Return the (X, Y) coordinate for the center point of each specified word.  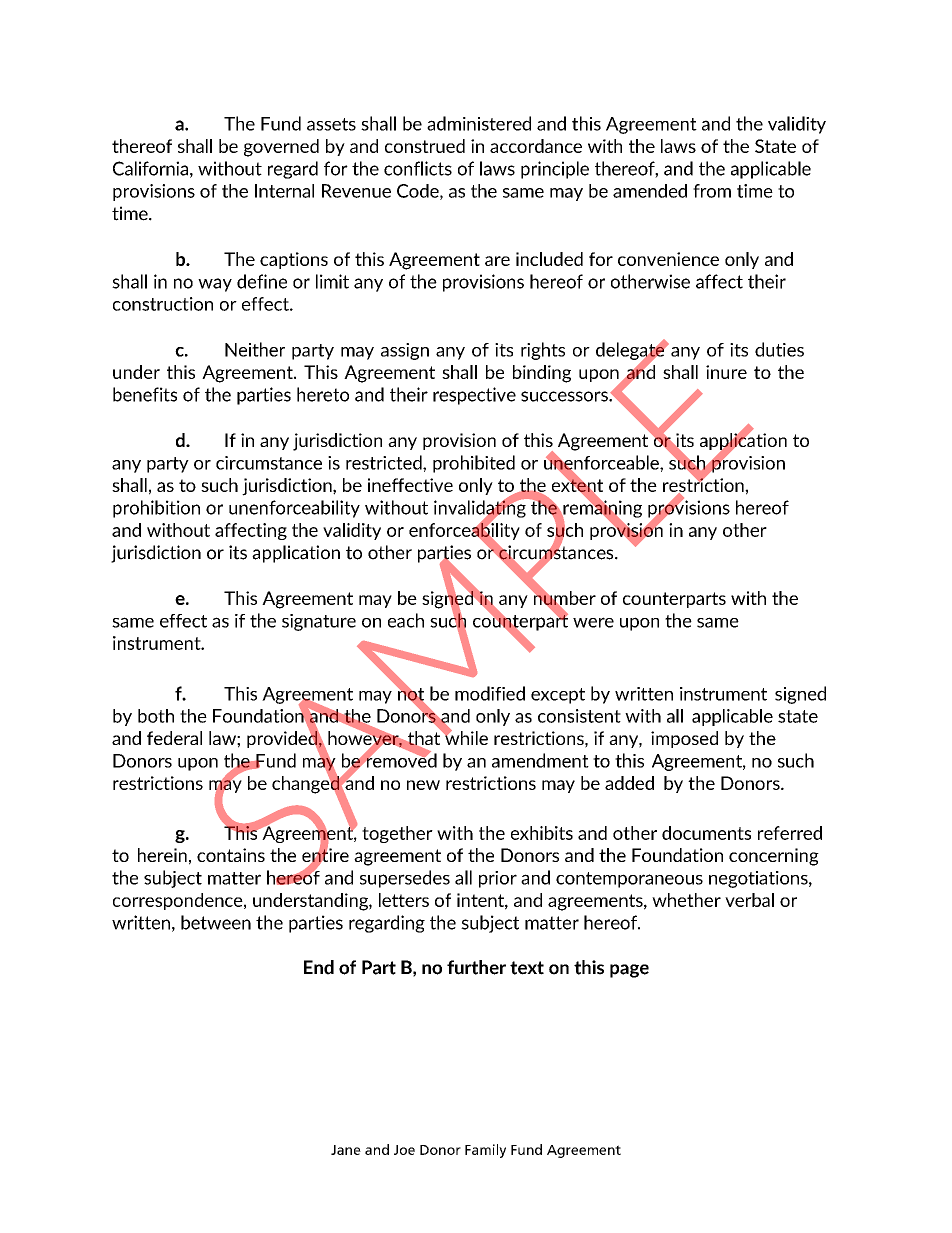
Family (485, 1151)
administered (479, 123)
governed (281, 148)
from (712, 191)
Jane (346, 1150)
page (629, 971)
